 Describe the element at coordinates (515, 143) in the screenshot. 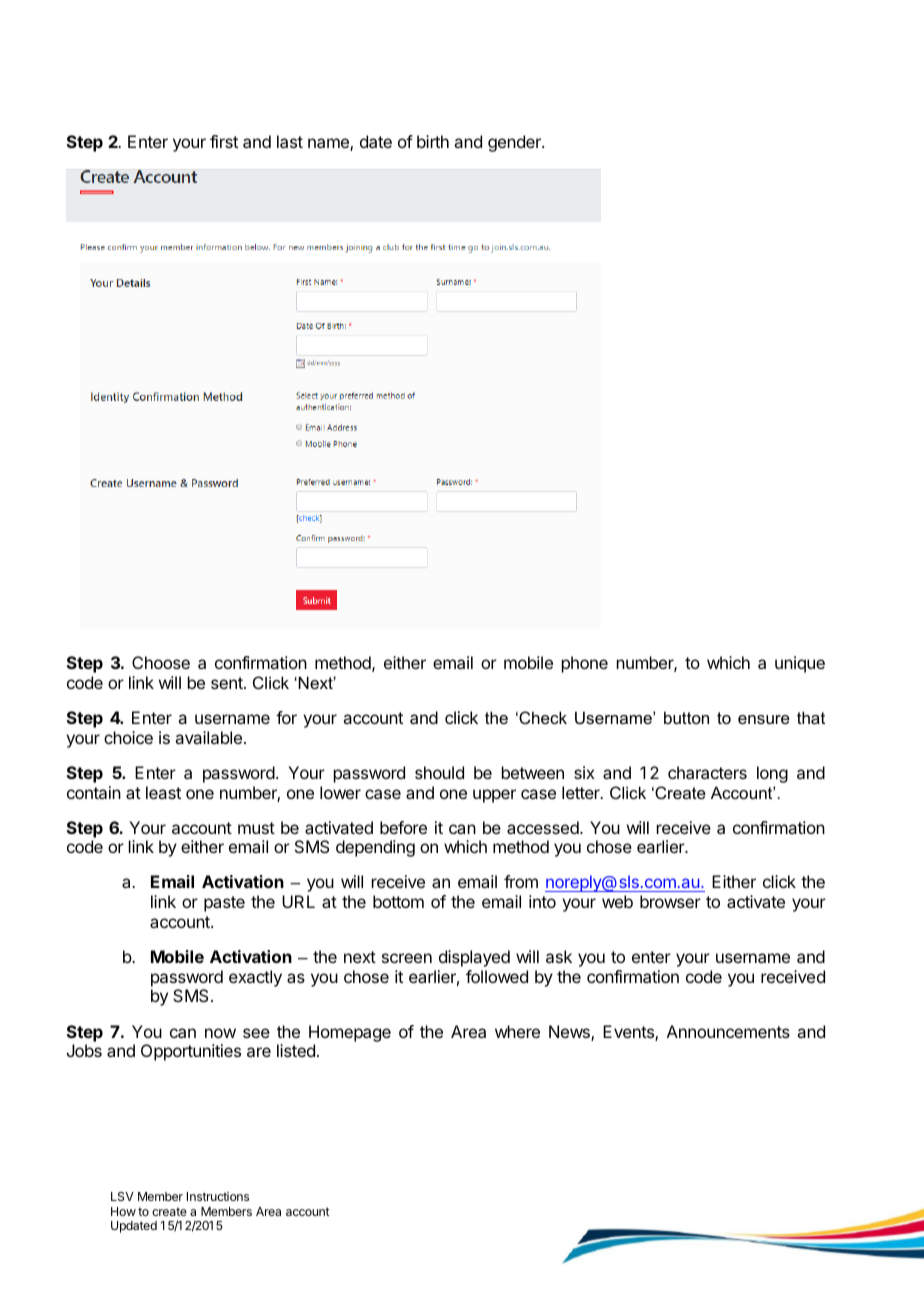

I see `gender` at that location.
